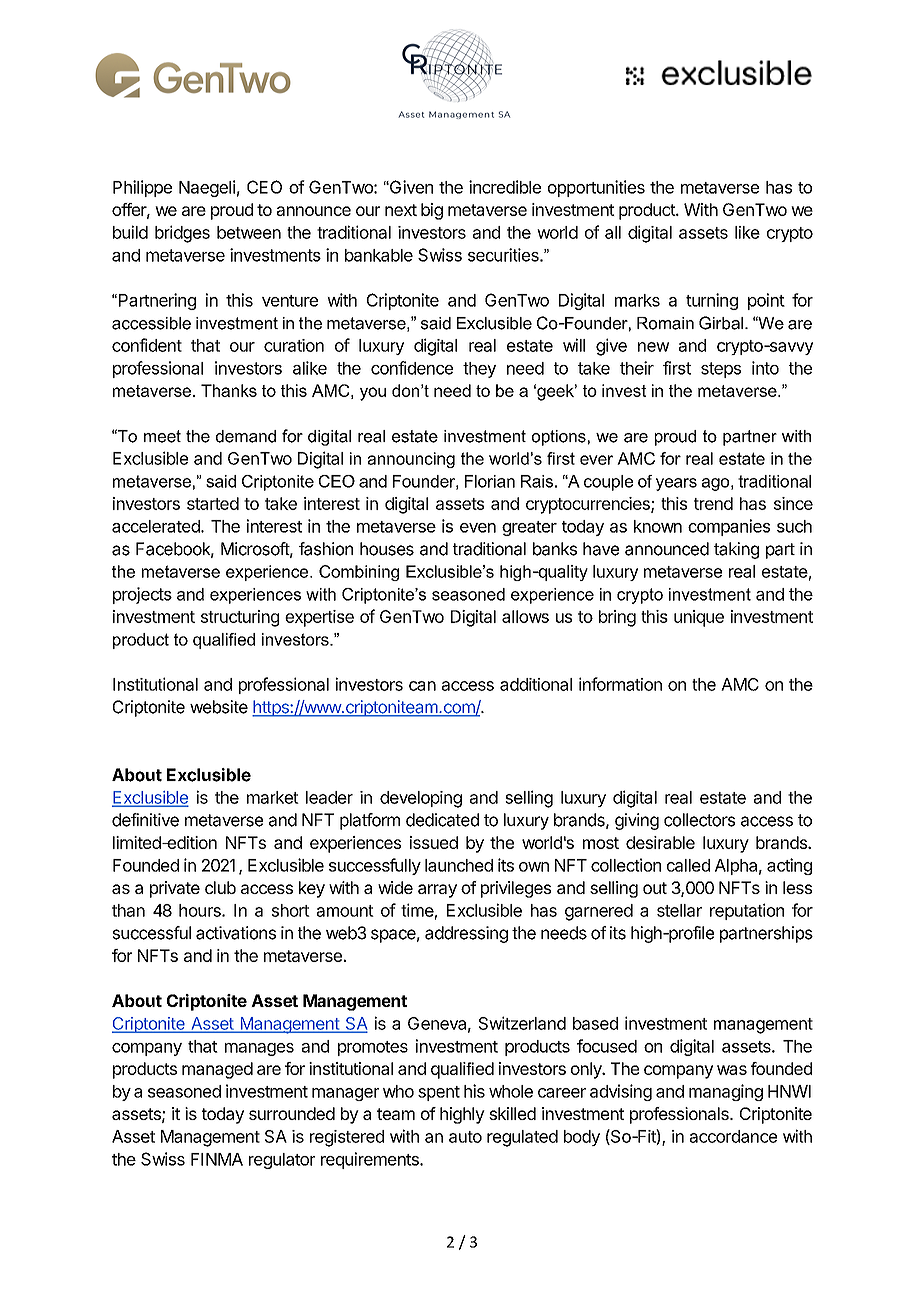 The height and width of the screenshot is (1308, 924). Describe the element at coordinates (465, 1137) in the screenshot. I see `auto` at that location.
